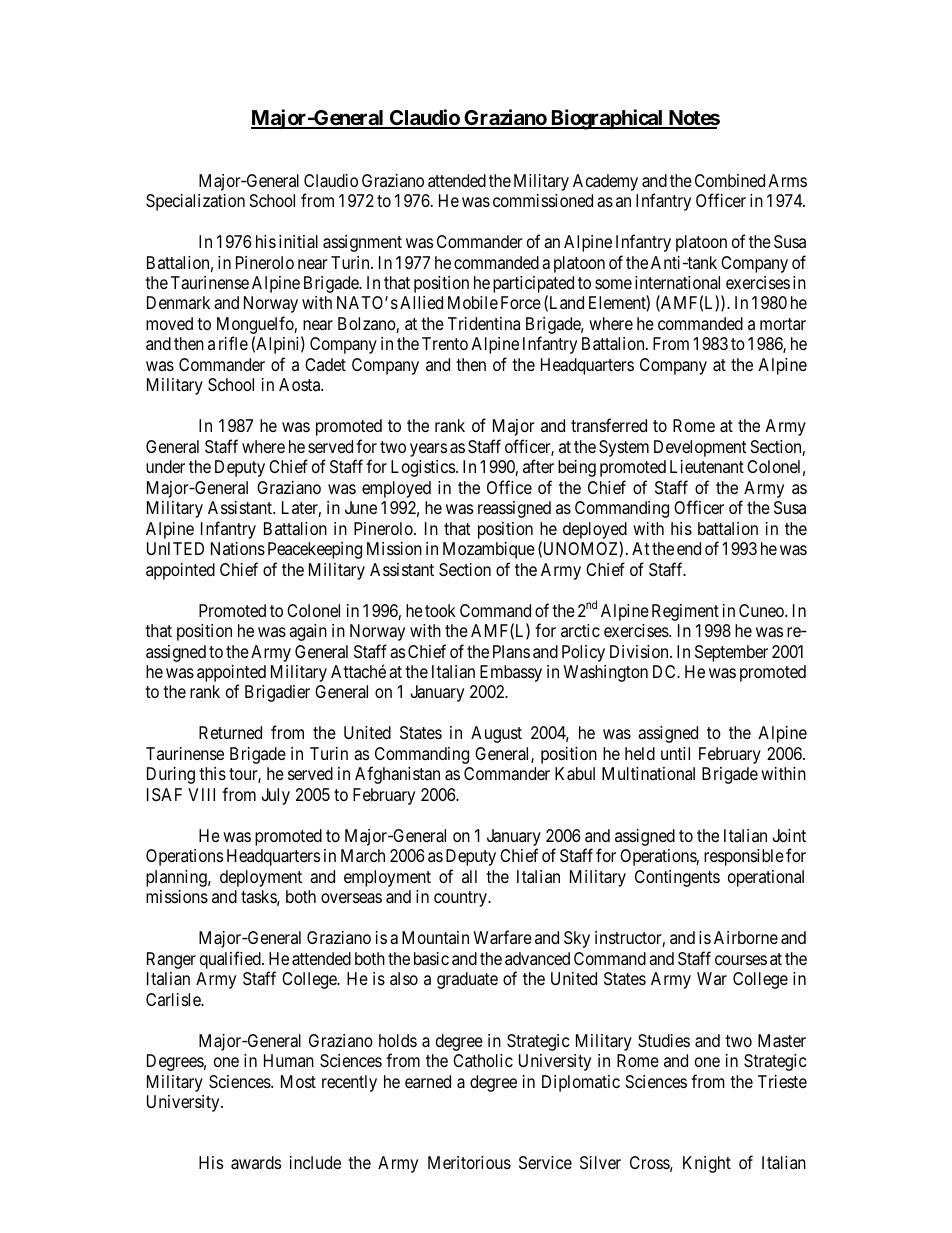 The width and height of the image is (952, 1233). What do you see at coordinates (605, 182) in the image?
I see `Academy` at bounding box center [605, 182].
